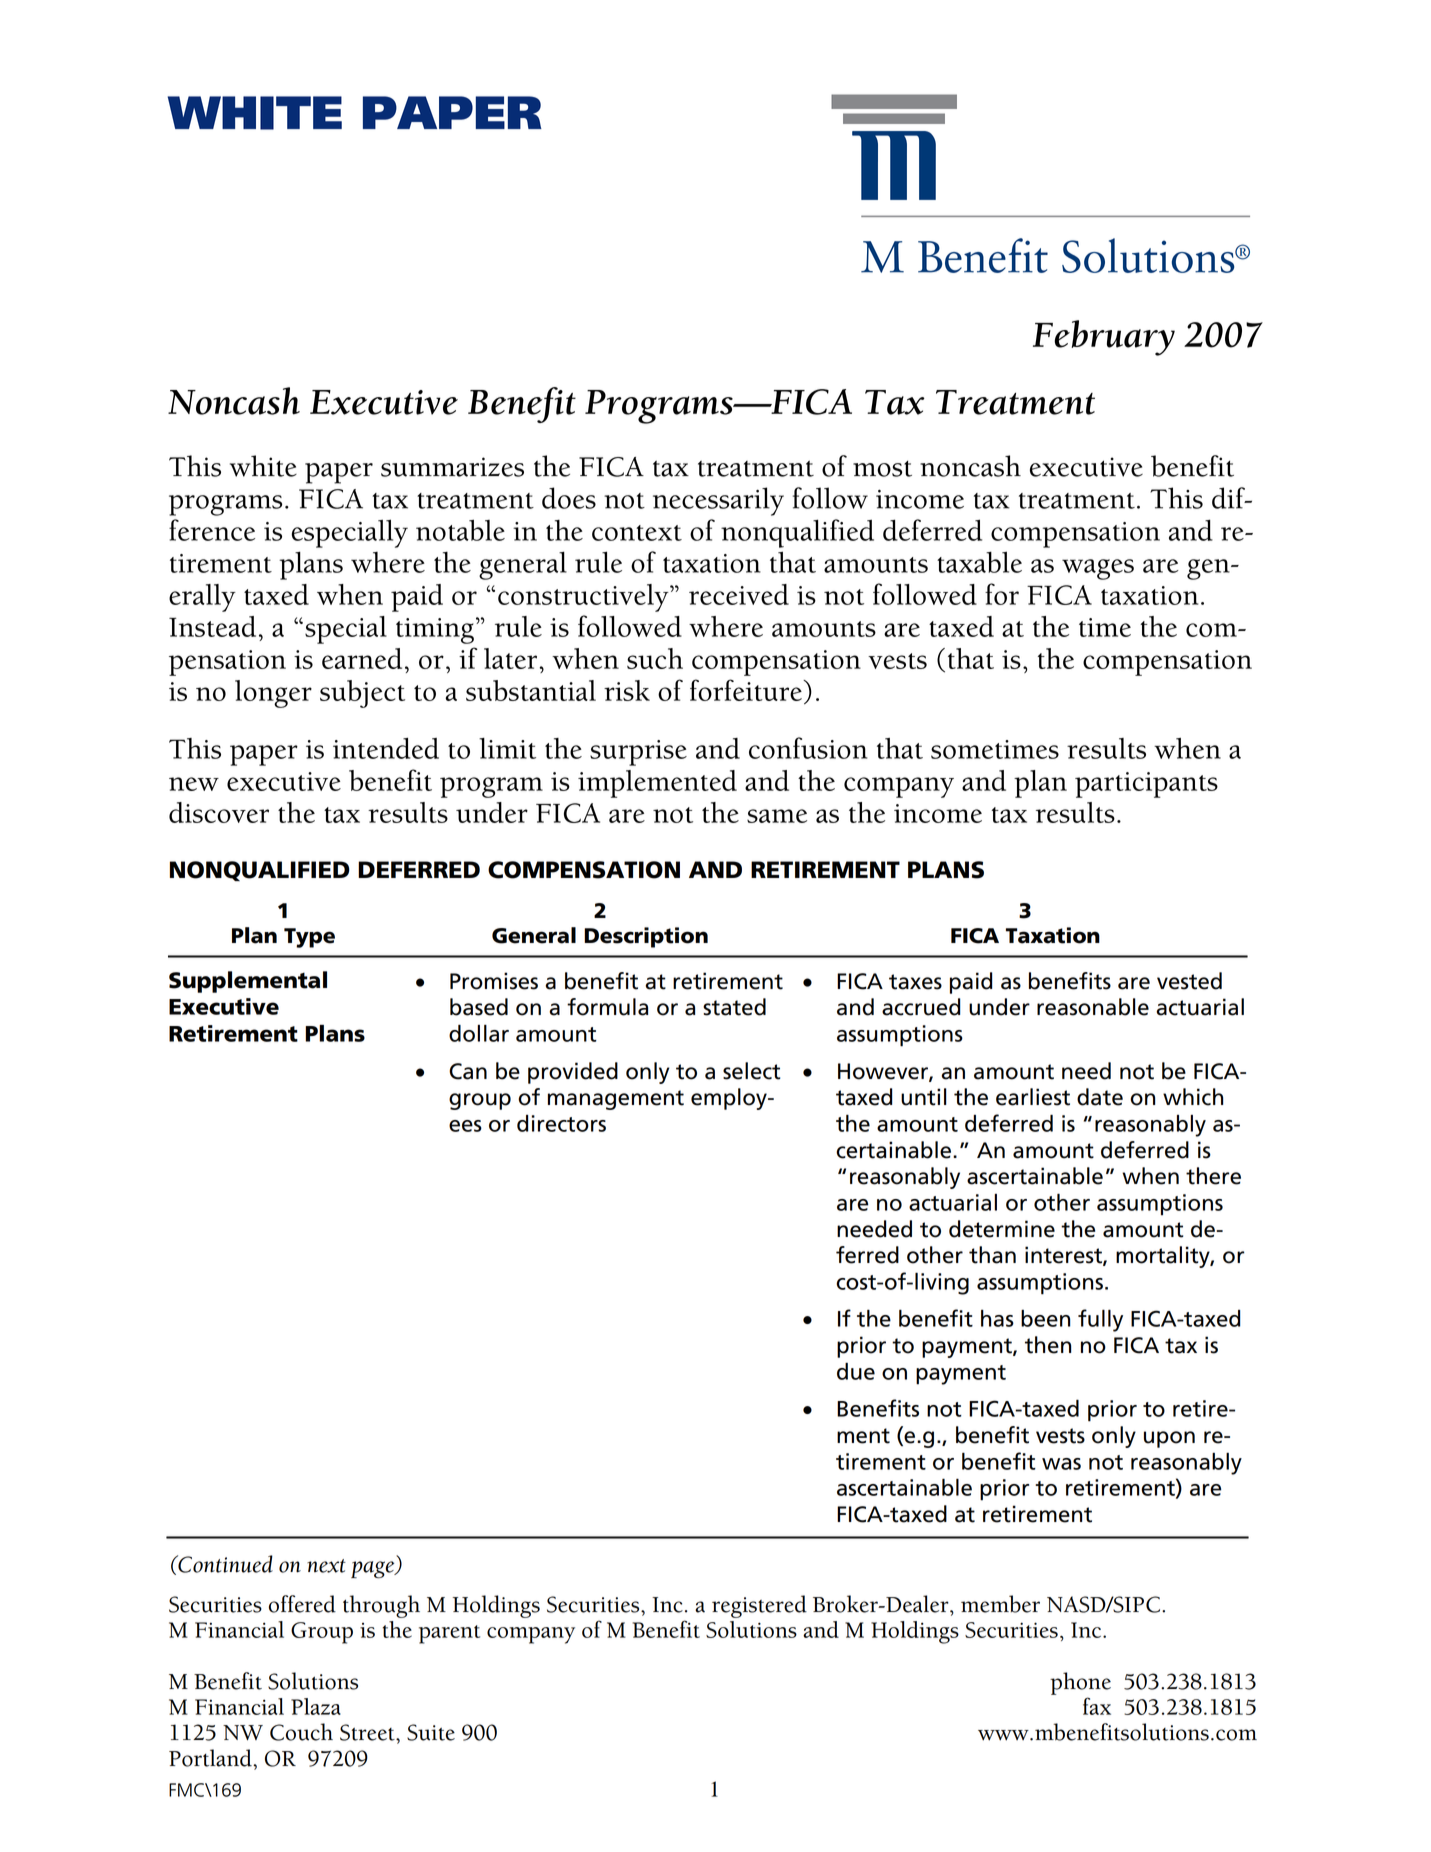 This image has width=1431, height=1852. What do you see at coordinates (759, 1606) in the image?
I see `registered` at bounding box center [759, 1606].
